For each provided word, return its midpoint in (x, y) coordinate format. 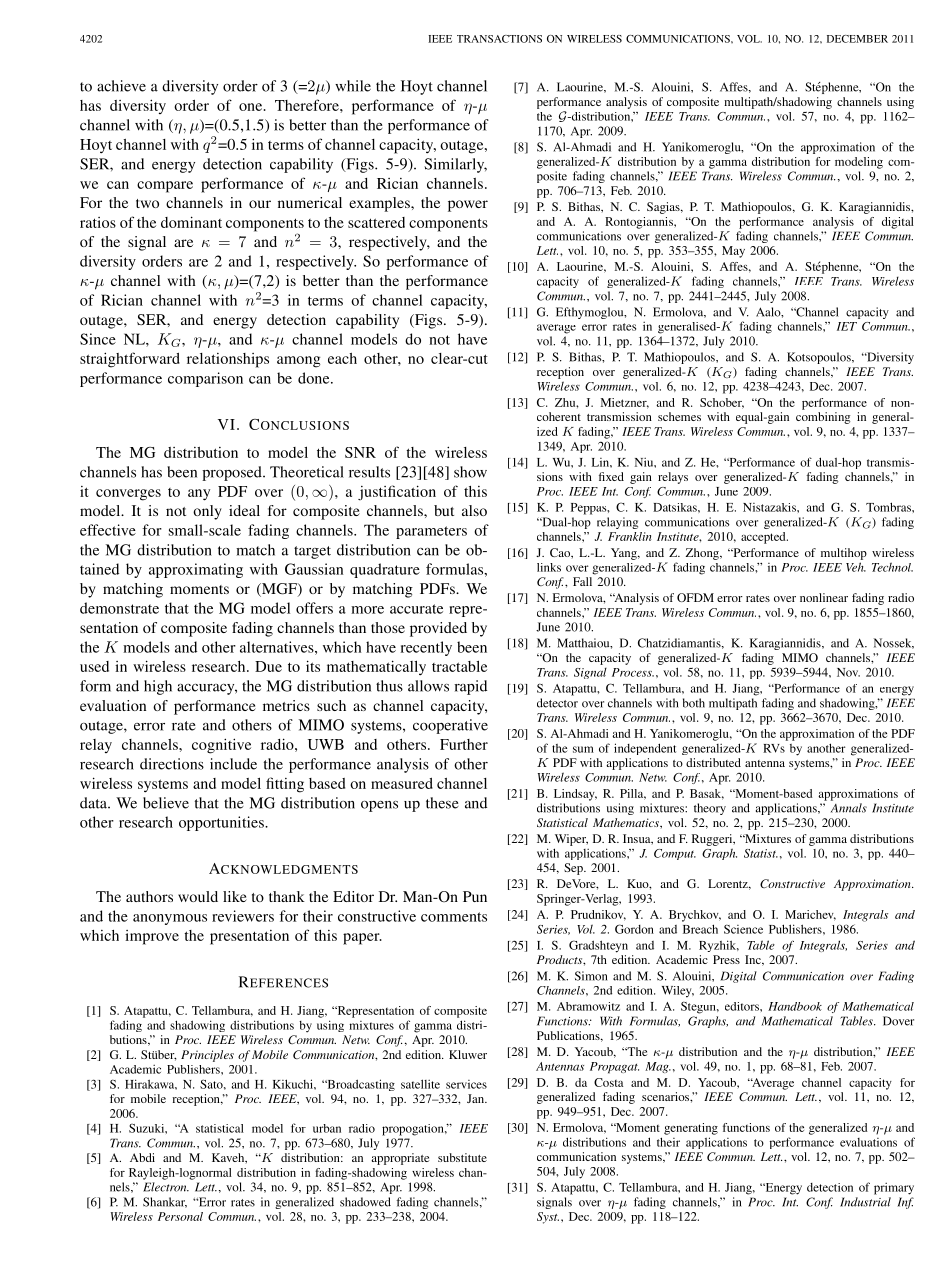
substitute (462, 1157)
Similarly (455, 165)
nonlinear (824, 597)
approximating (196, 570)
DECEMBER (857, 39)
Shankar (165, 1202)
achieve (121, 86)
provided (438, 629)
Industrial (865, 1202)
